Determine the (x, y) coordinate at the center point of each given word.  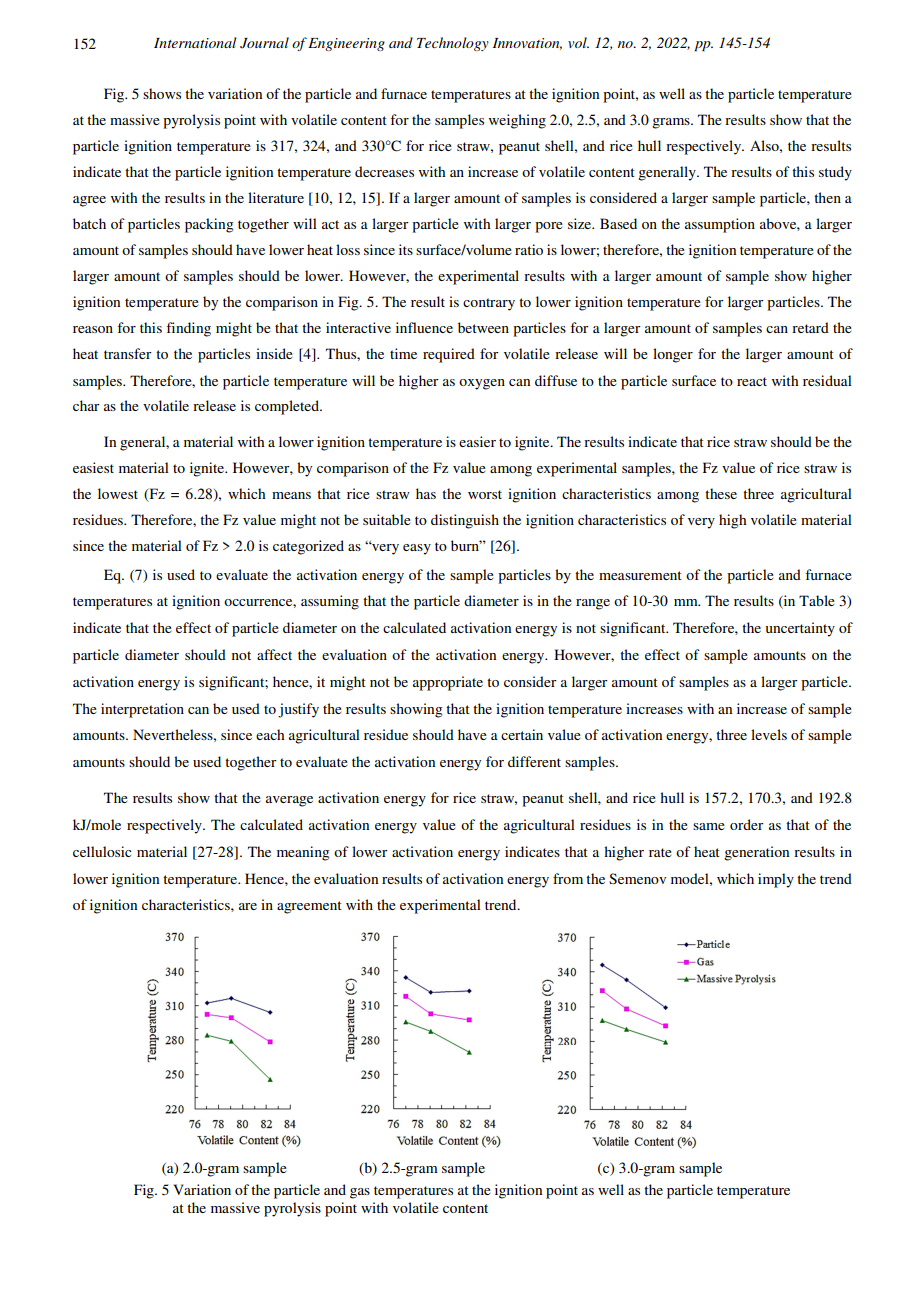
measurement (640, 575)
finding (188, 329)
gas (360, 1193)
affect (274, 654)
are (248, 906)
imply (776, 880)
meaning (303, 853)
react (752, 381)
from (568, 878)
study (835, 173)
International (195, 42)
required (449, 355)
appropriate (448, 683)
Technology (453, 44)
